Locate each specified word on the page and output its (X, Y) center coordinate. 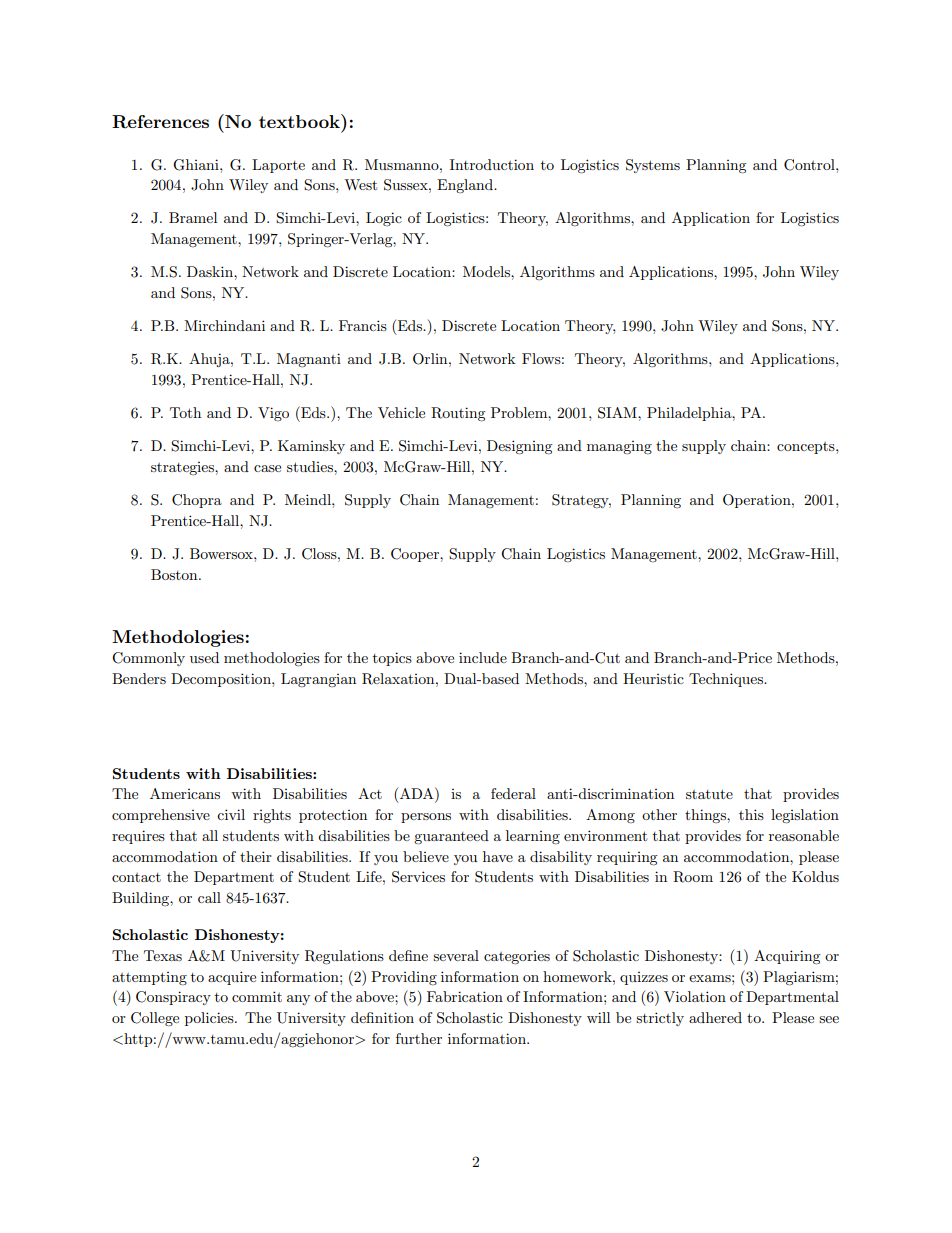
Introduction (492, 164)
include (483, 657)
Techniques (727, 680)
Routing (458, 414)
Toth (185, 412)
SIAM (618, 413)
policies (210, 1019)
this (751, 814)
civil (231, 814)
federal (513, 793)
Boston (175, 574)
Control (810, 165)
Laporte (278, 166)
